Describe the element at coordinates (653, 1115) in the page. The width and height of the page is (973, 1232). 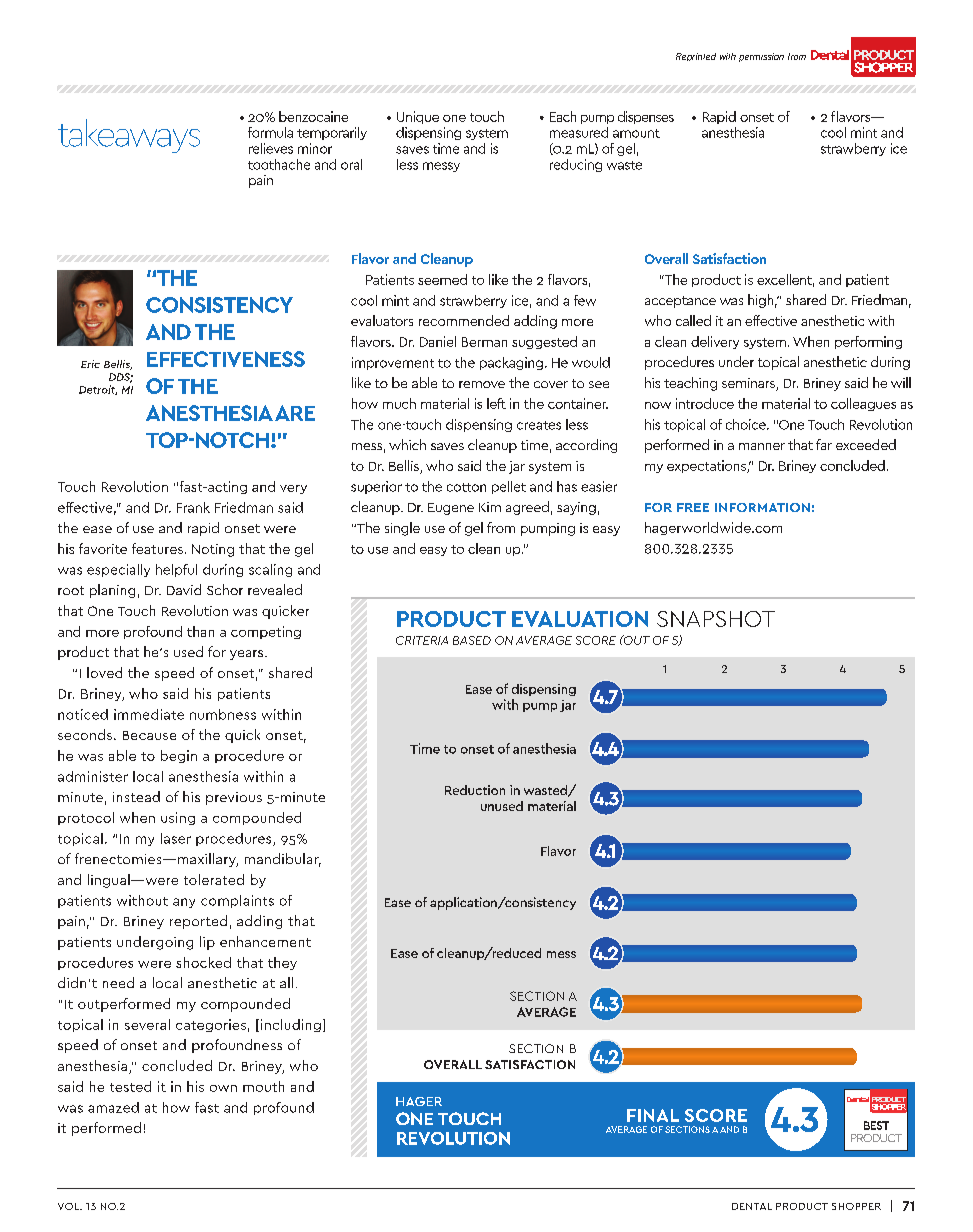
I see `FINAL` at that location.
